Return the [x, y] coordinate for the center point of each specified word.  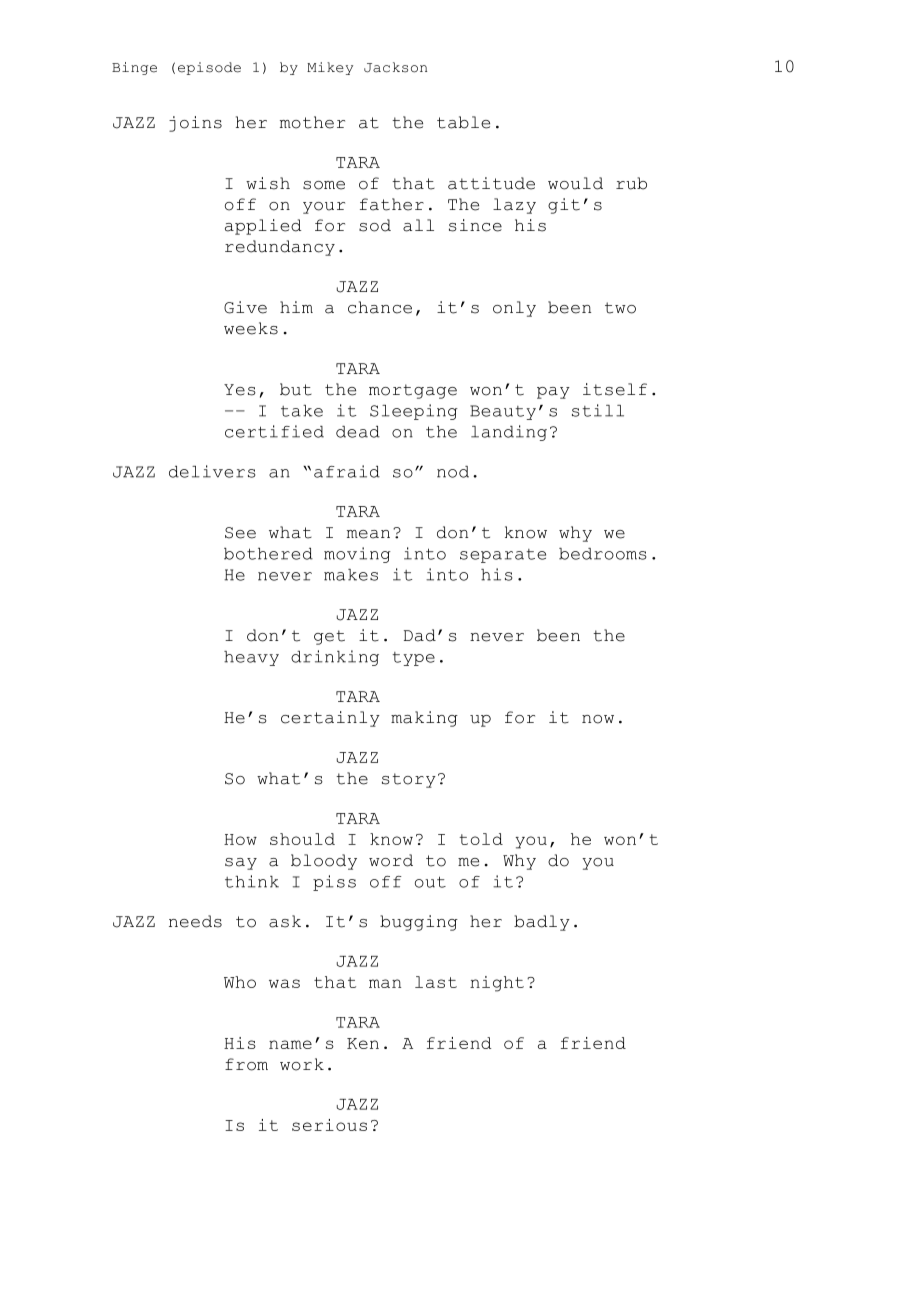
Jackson [395, 67]
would [575, 183]
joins [195, 124]
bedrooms [602, 554]
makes [351, 575]
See [240, 533]
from [246, 1064]
